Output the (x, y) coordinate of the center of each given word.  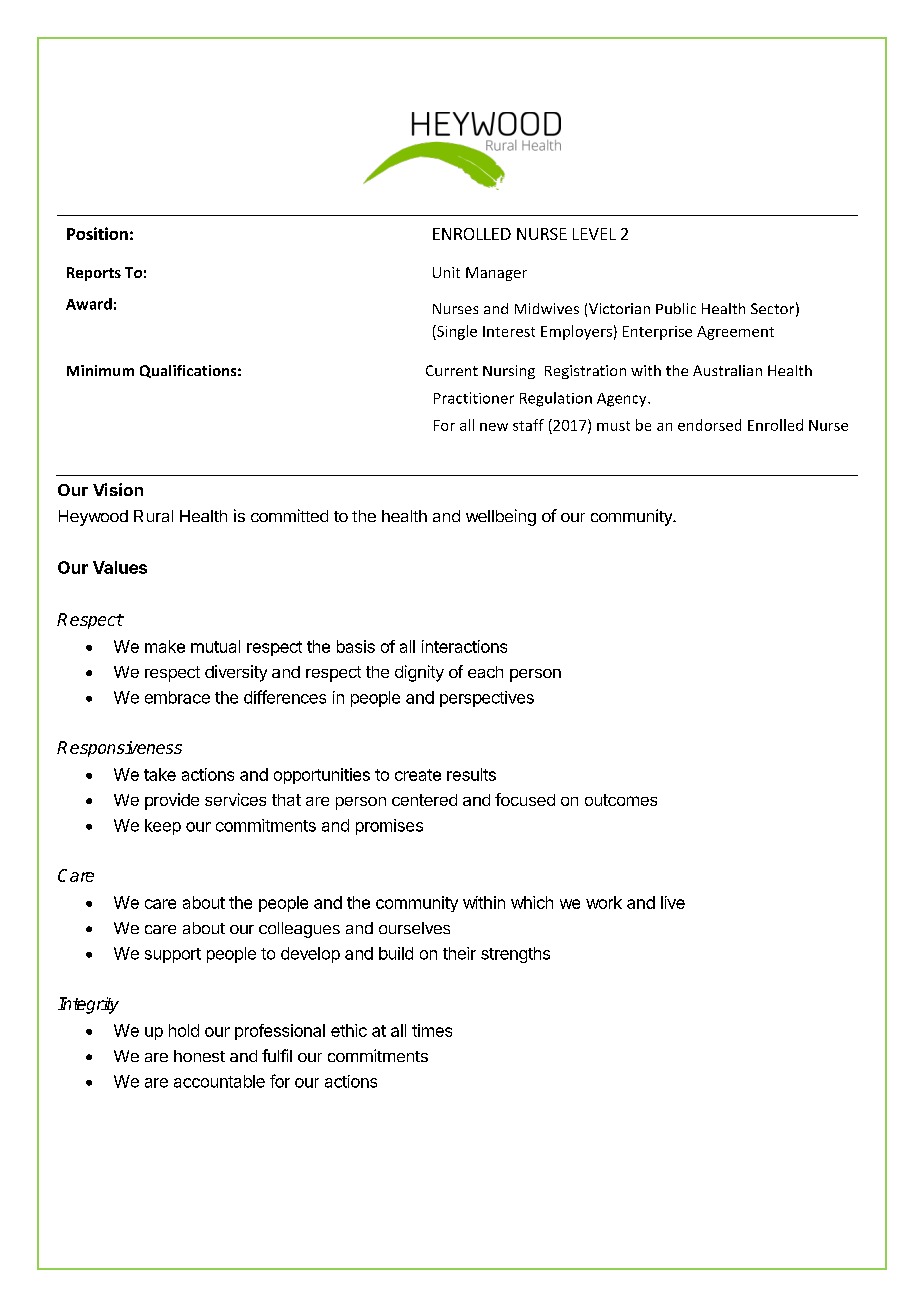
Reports (94, 274)
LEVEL (594, 234)
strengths (515, 955)
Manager (496, 274)
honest (199, 1056)
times (432, 1030)
